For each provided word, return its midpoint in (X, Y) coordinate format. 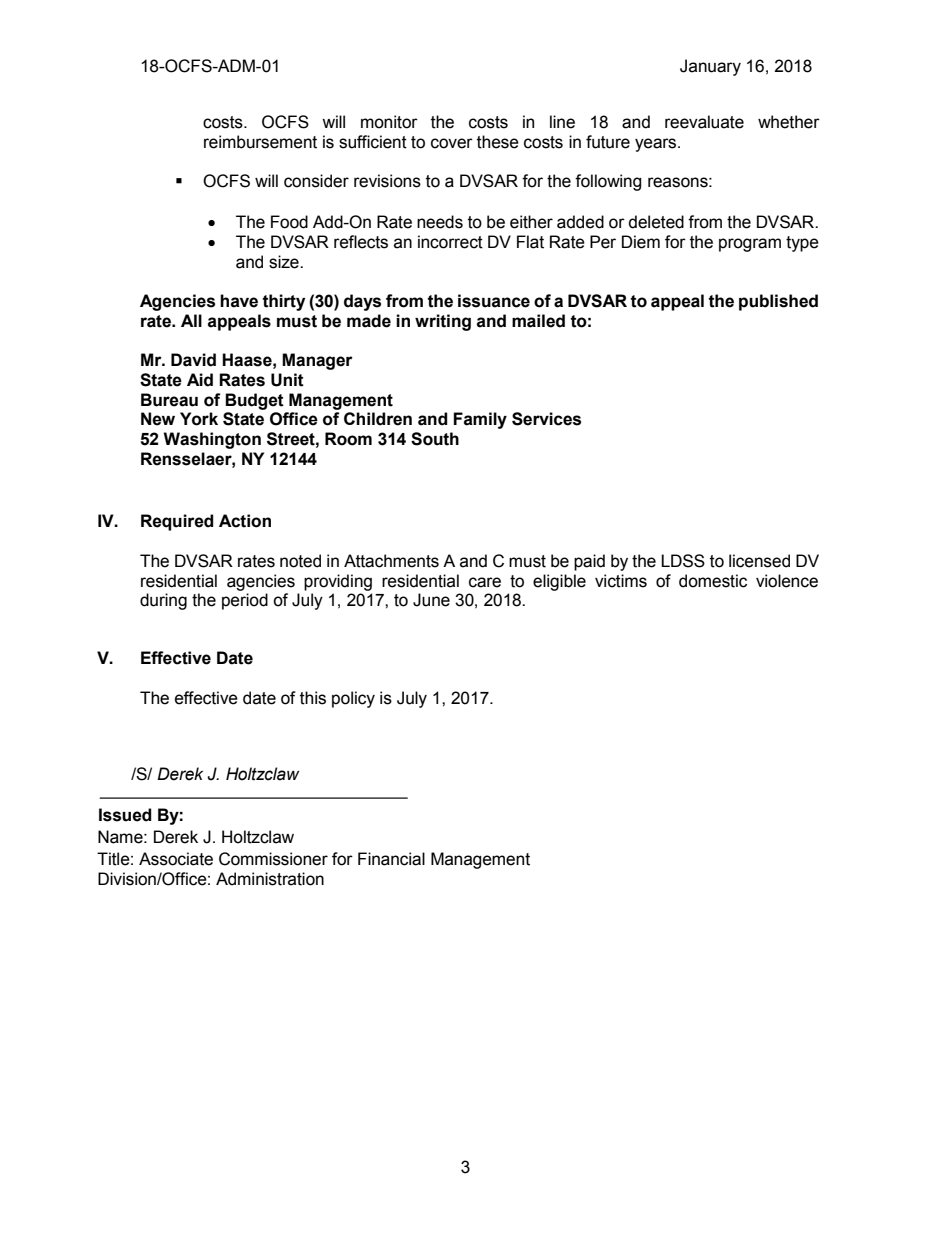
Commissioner (273, 859)
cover (452, 143)
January (710, 67)
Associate (176, 859)
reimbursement (260, 142)
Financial (391, 859)
